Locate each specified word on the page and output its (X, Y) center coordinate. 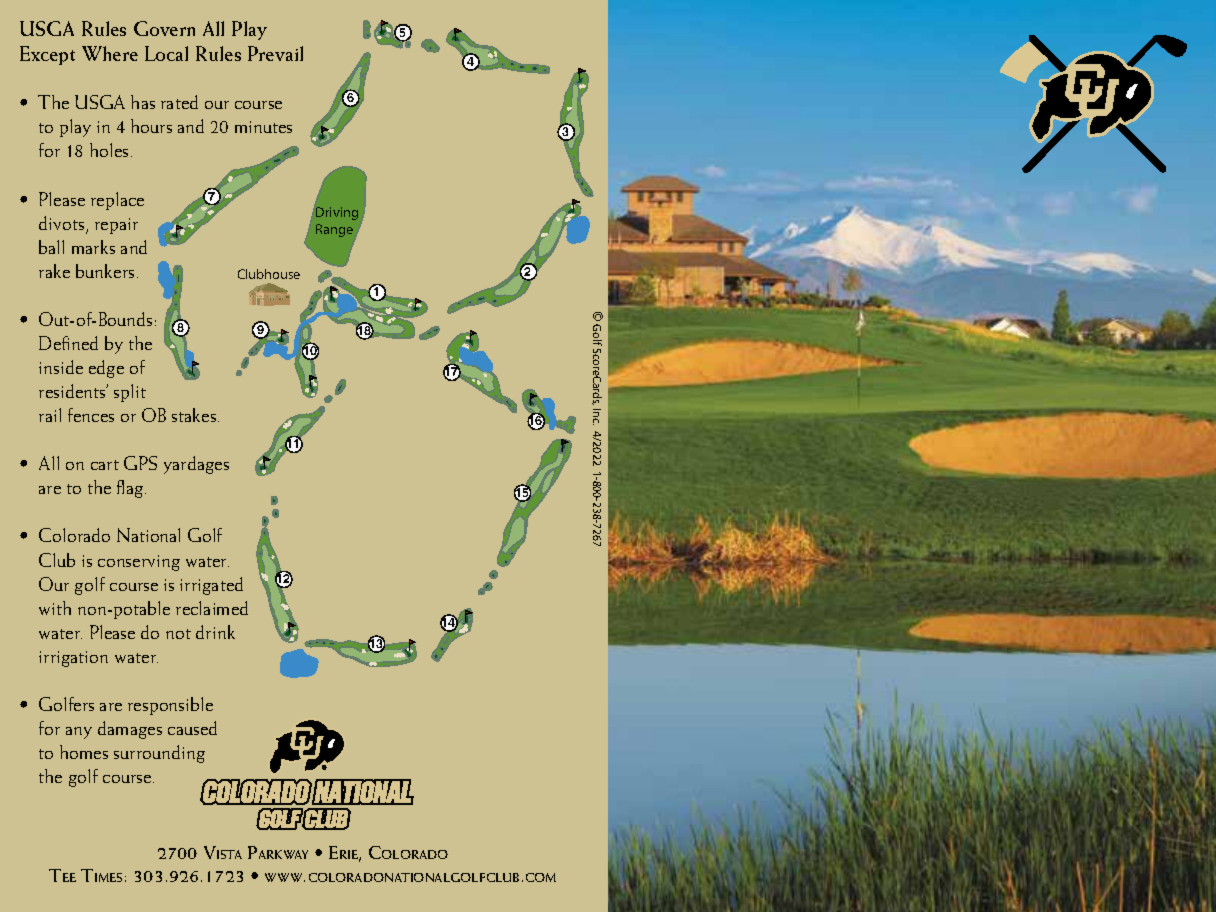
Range (334, 230)
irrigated (211, 586)
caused (192, 728)
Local (166, 53)
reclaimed (212, 608)
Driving (337, 213)
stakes (195, 415)
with (55, 608)
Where (110, 53)
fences (91, 415)
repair (116, 226)
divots (63, 224)
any (79, 733)
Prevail (275, 53)
